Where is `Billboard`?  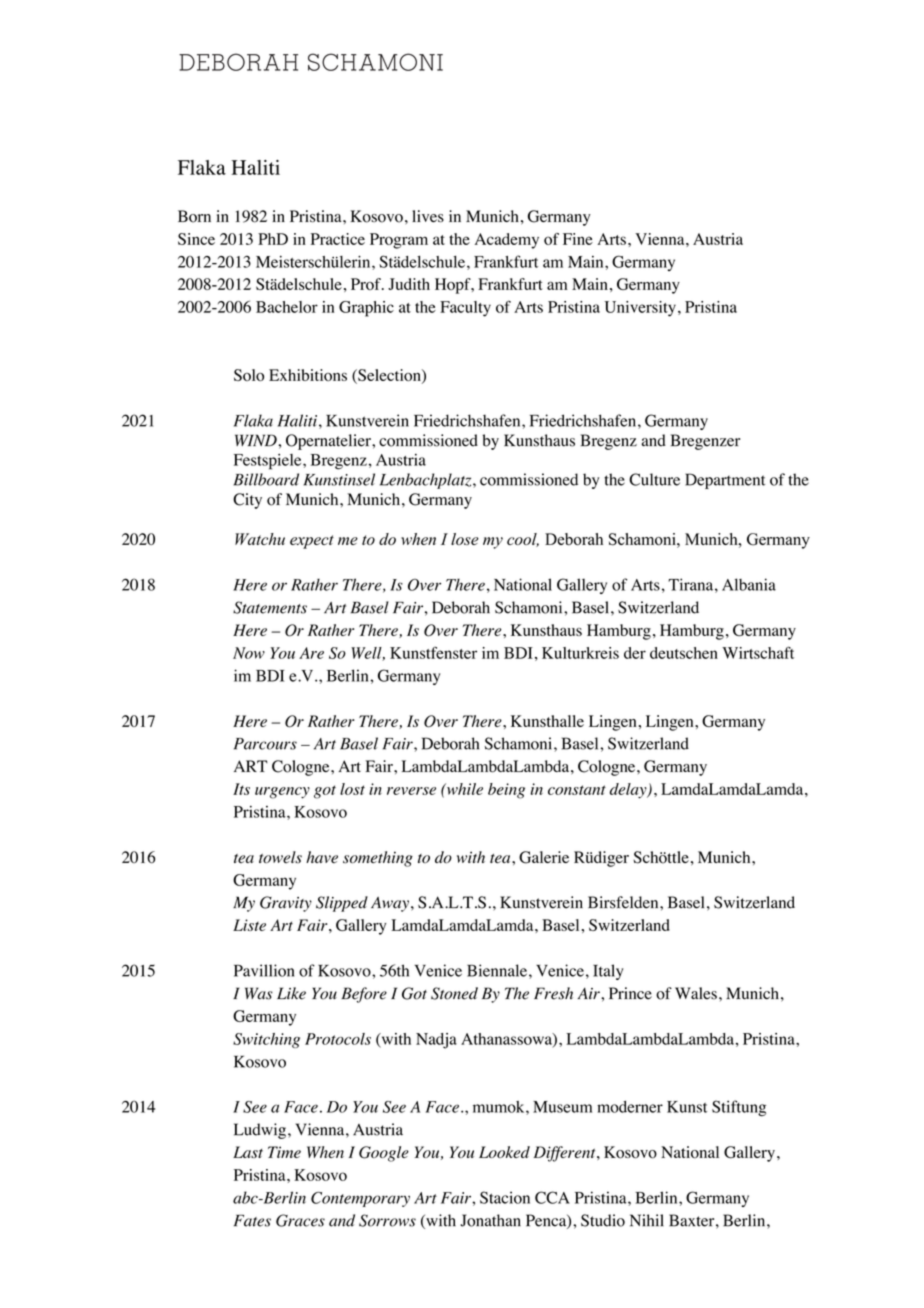
Billboard is located at coordinates (266, 479).
